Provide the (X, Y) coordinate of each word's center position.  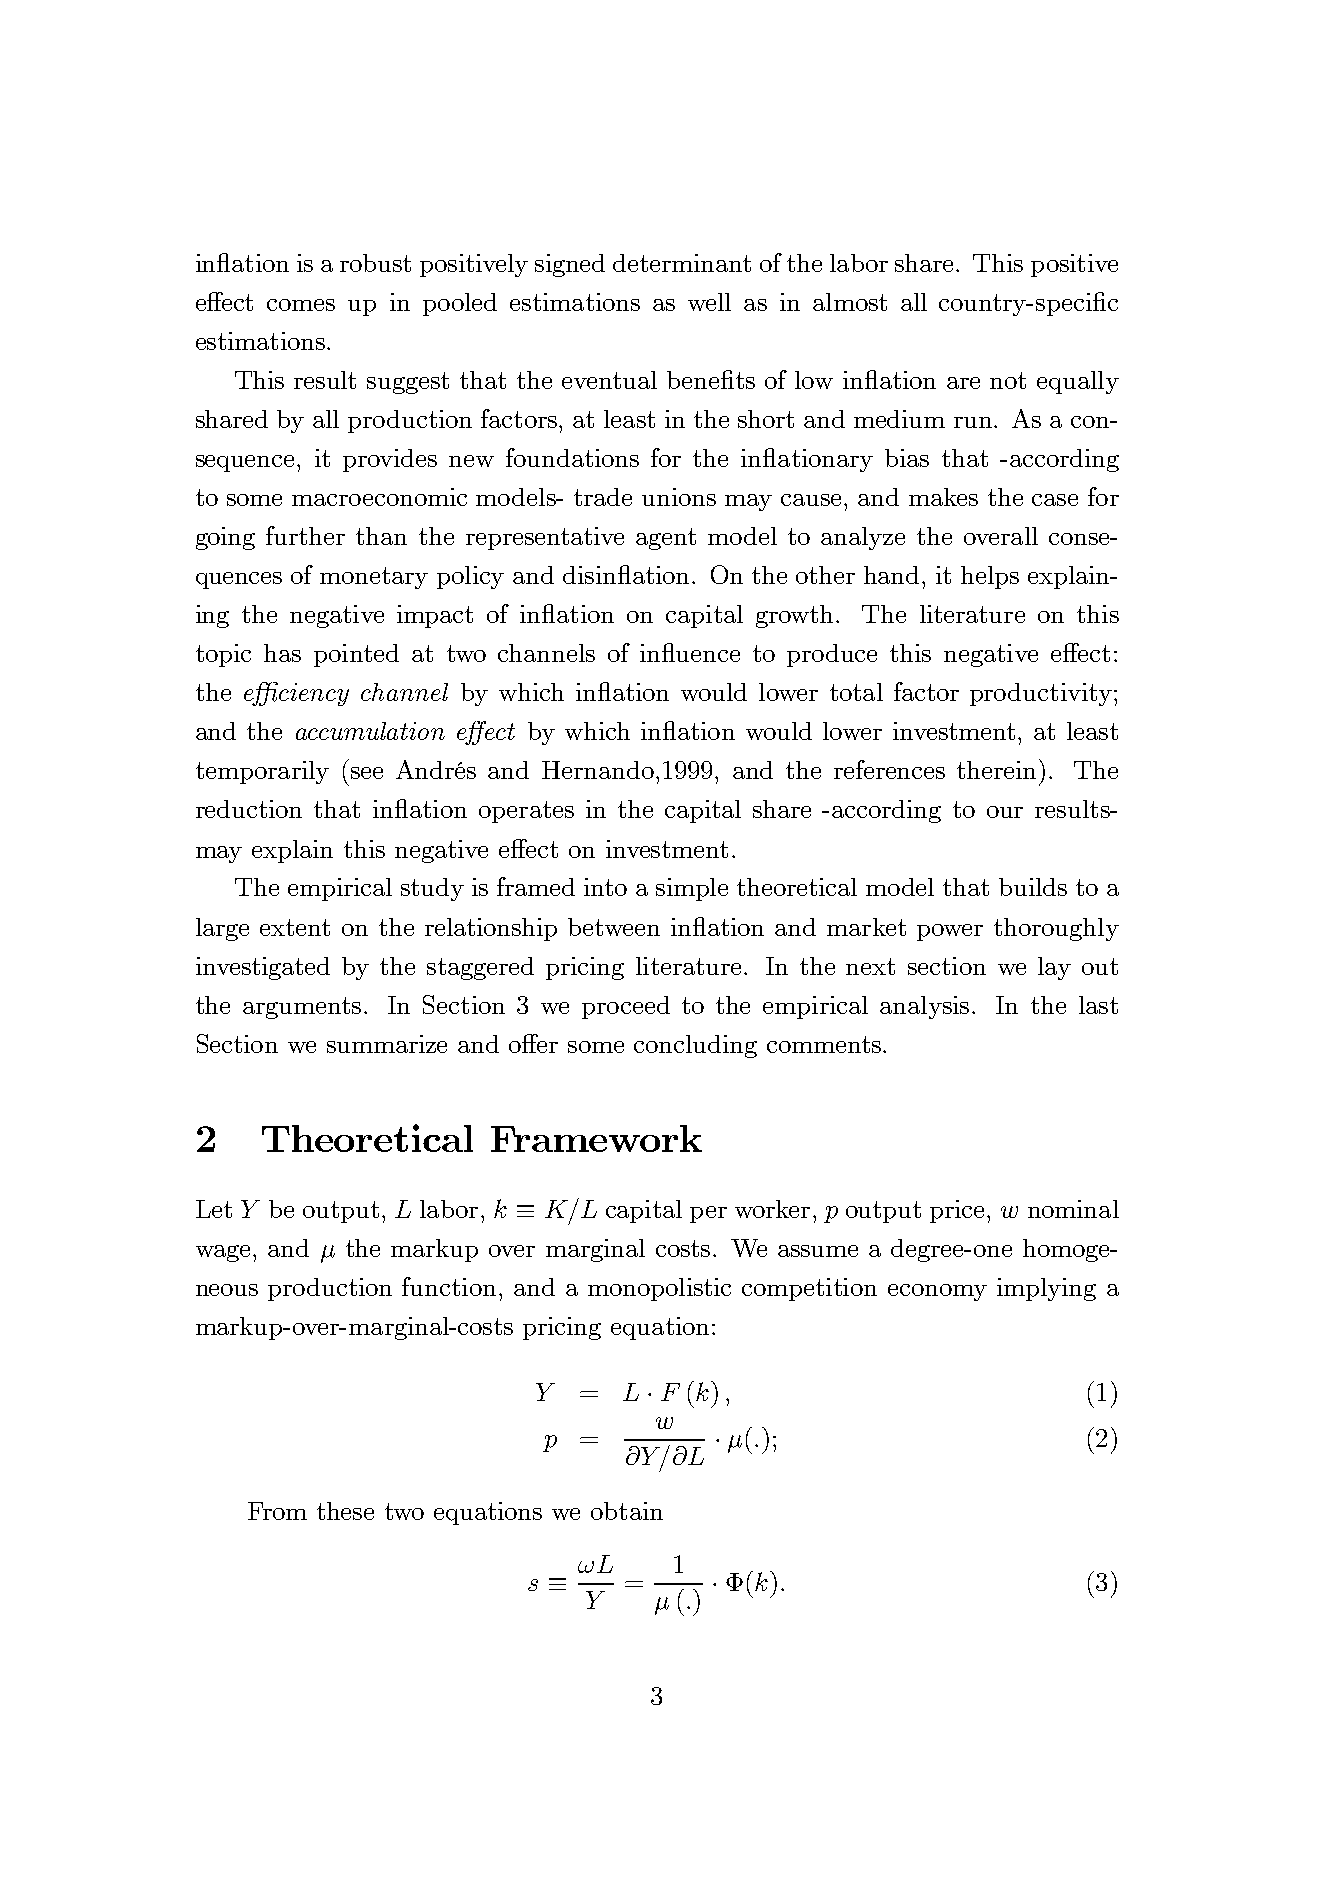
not (1008, 380)
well (709, 302)
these (345, 1511)
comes (301, 305)
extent (295, 927)
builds (1033, 887)
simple (692, 889)
